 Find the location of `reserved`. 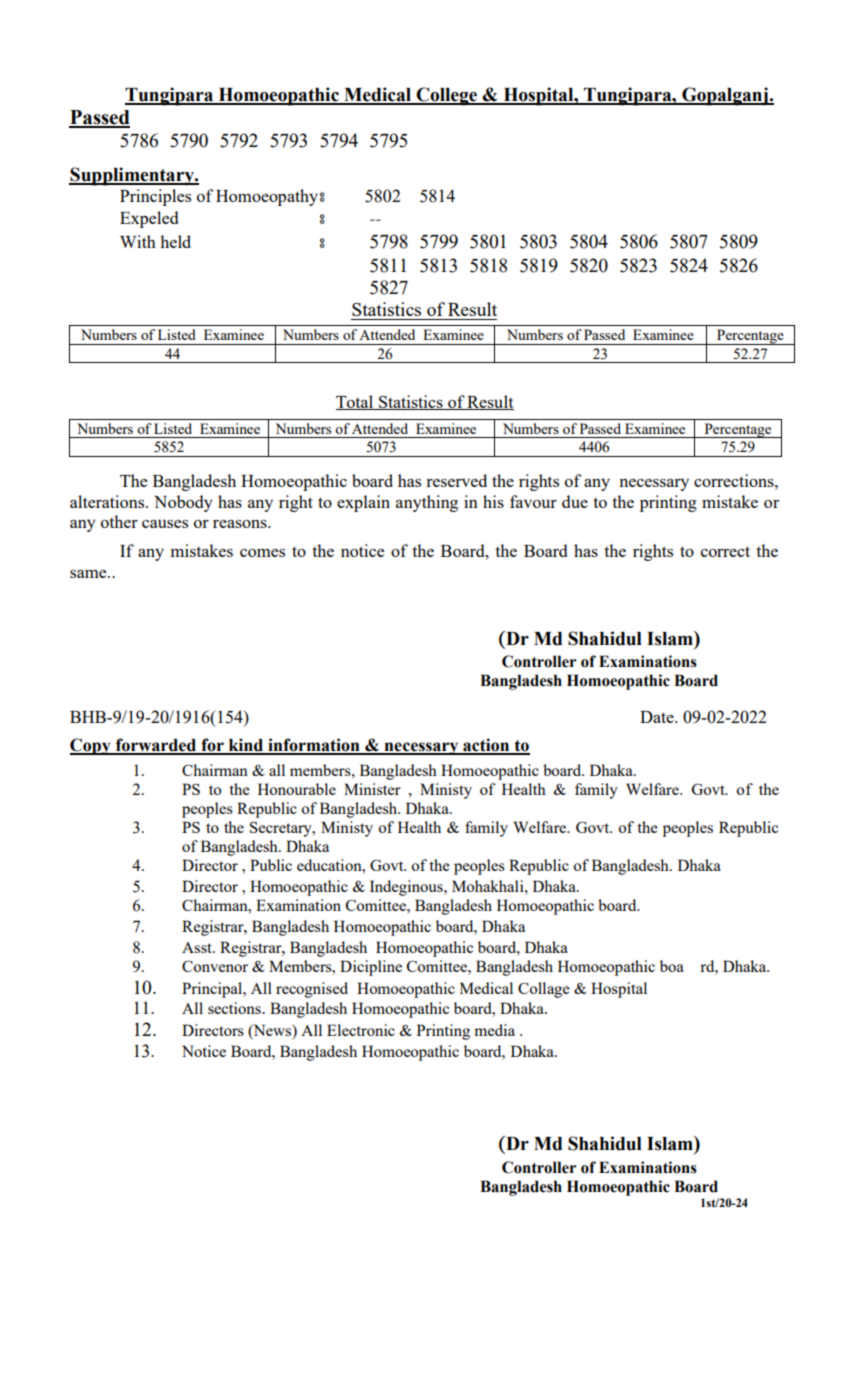

reserved is located at coordinates (456, 480).
